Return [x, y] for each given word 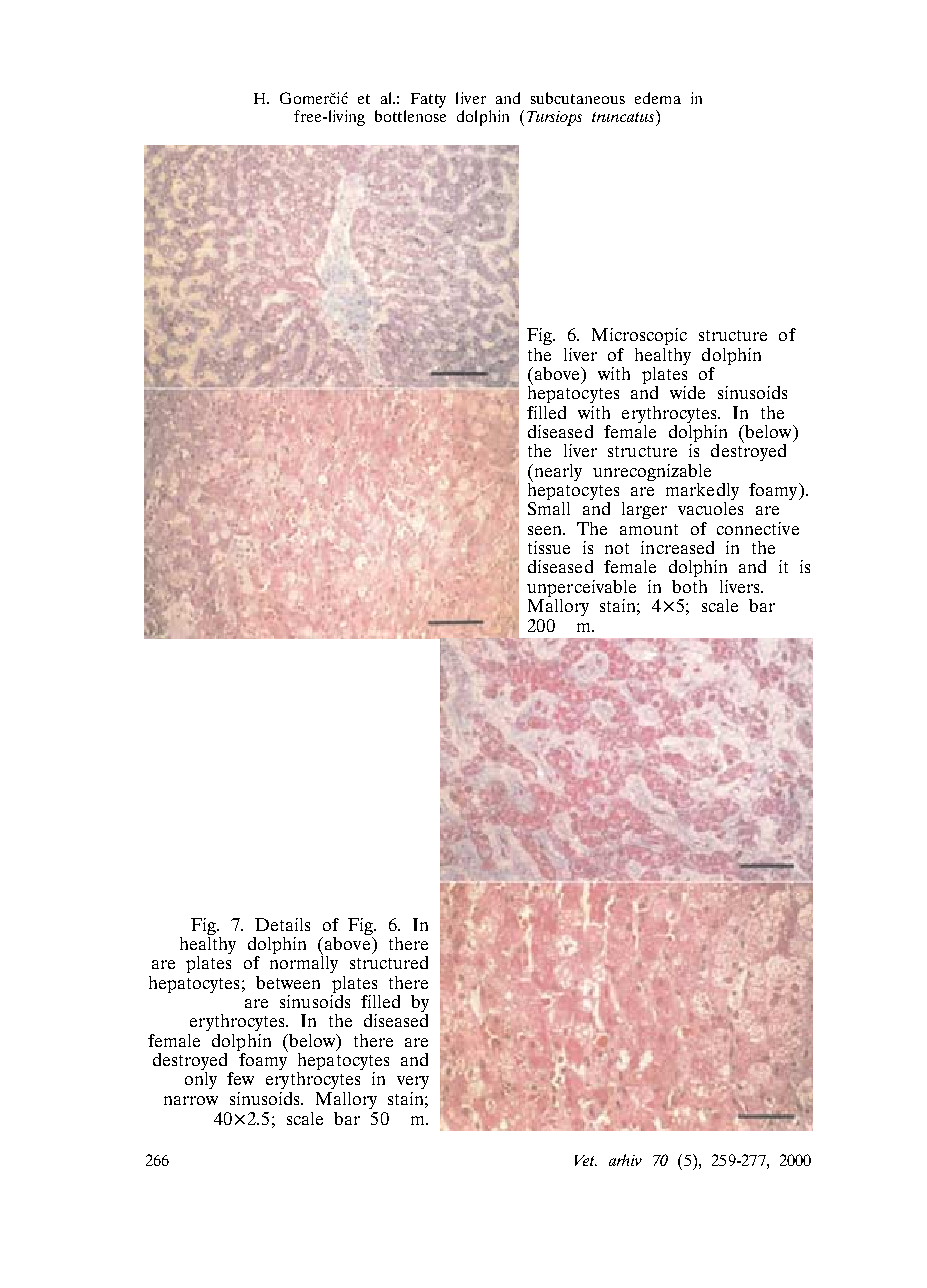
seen [546, 530]
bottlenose [410, 114]
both [689, 586]
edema [658, 98]
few [240, 1078]
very [413, 1082]
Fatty [428, 100]
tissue [549, 547]
